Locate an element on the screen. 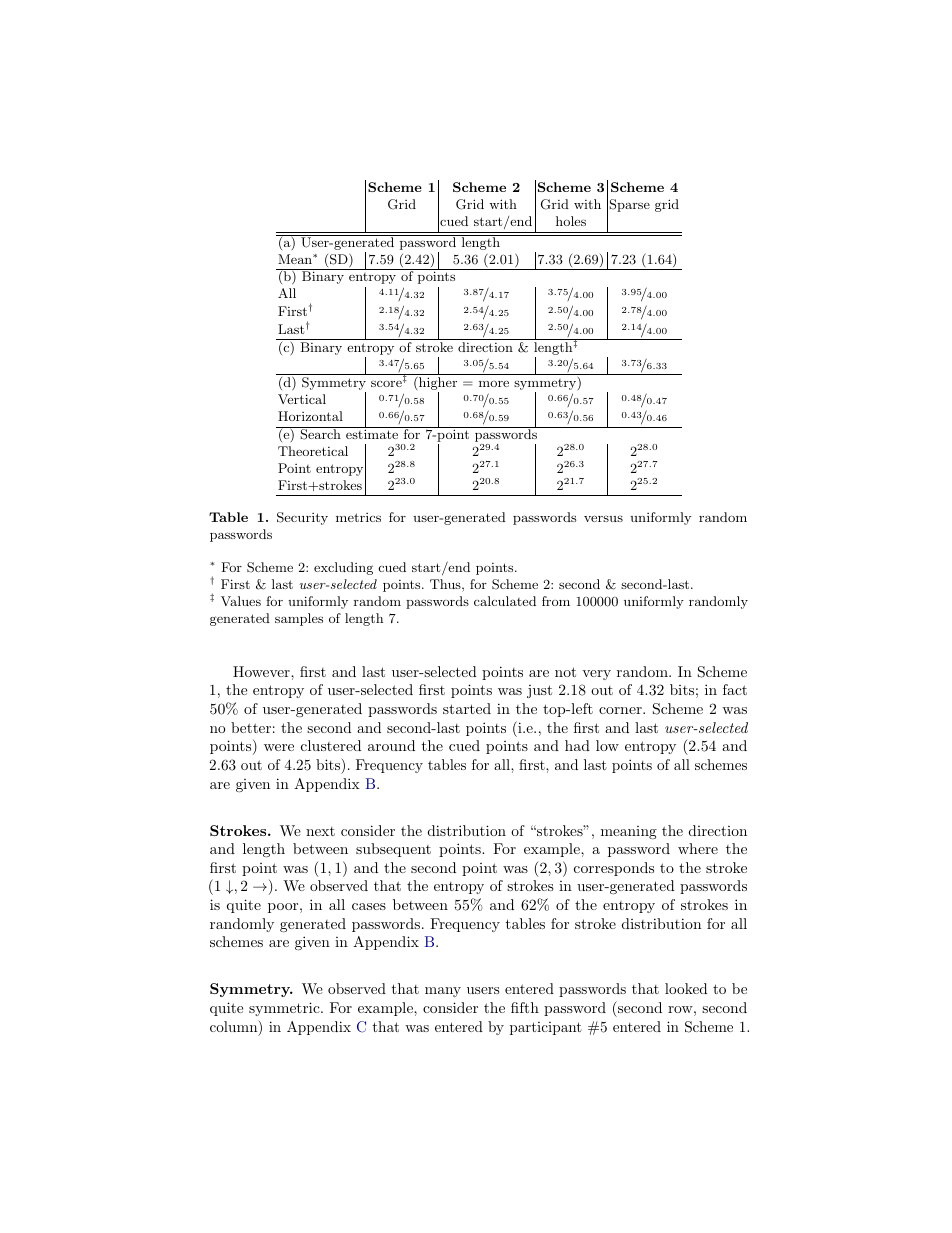  where is located at coordinates (698, 848).
